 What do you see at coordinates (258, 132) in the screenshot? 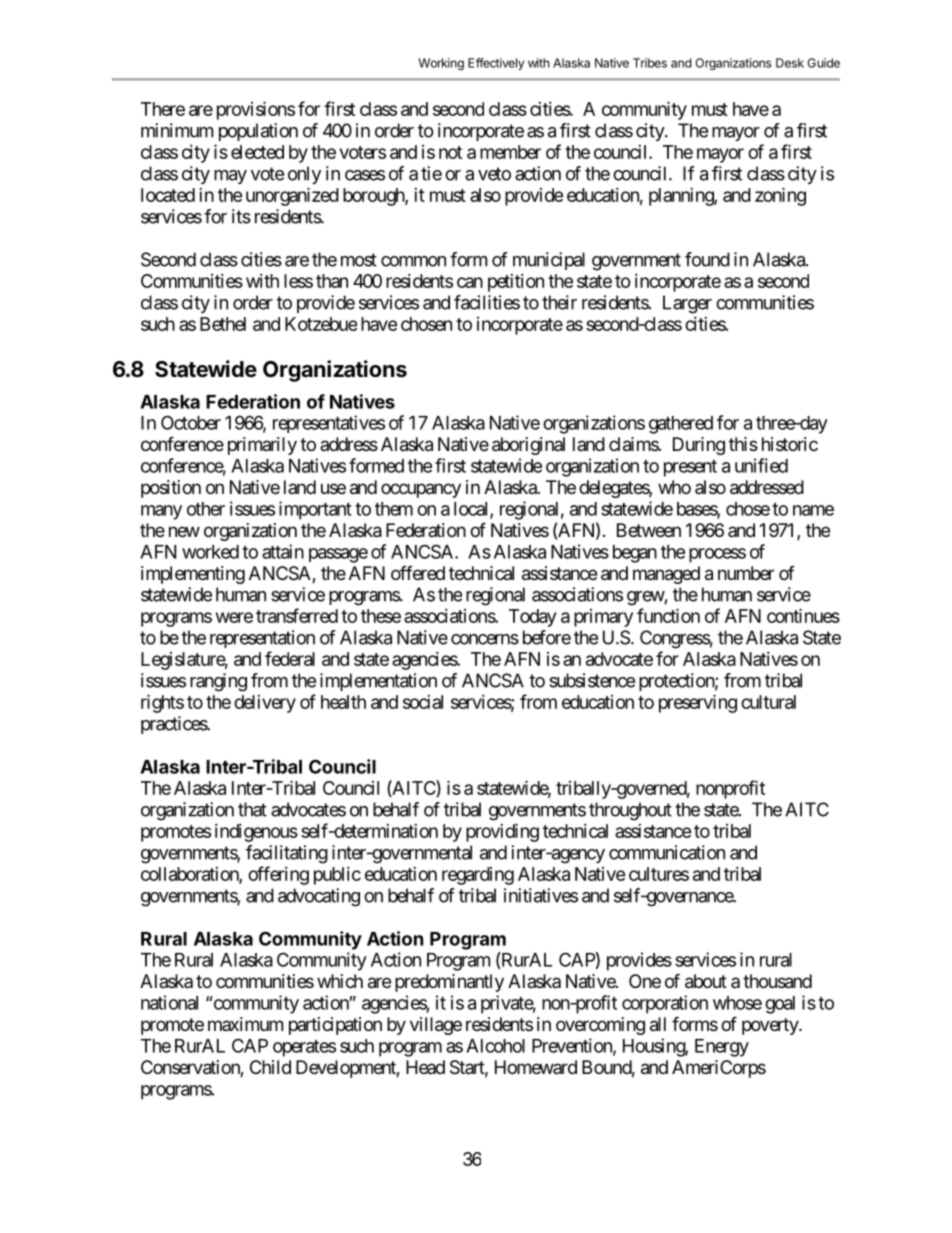
I see `population` at bounding box center [258, 132].
